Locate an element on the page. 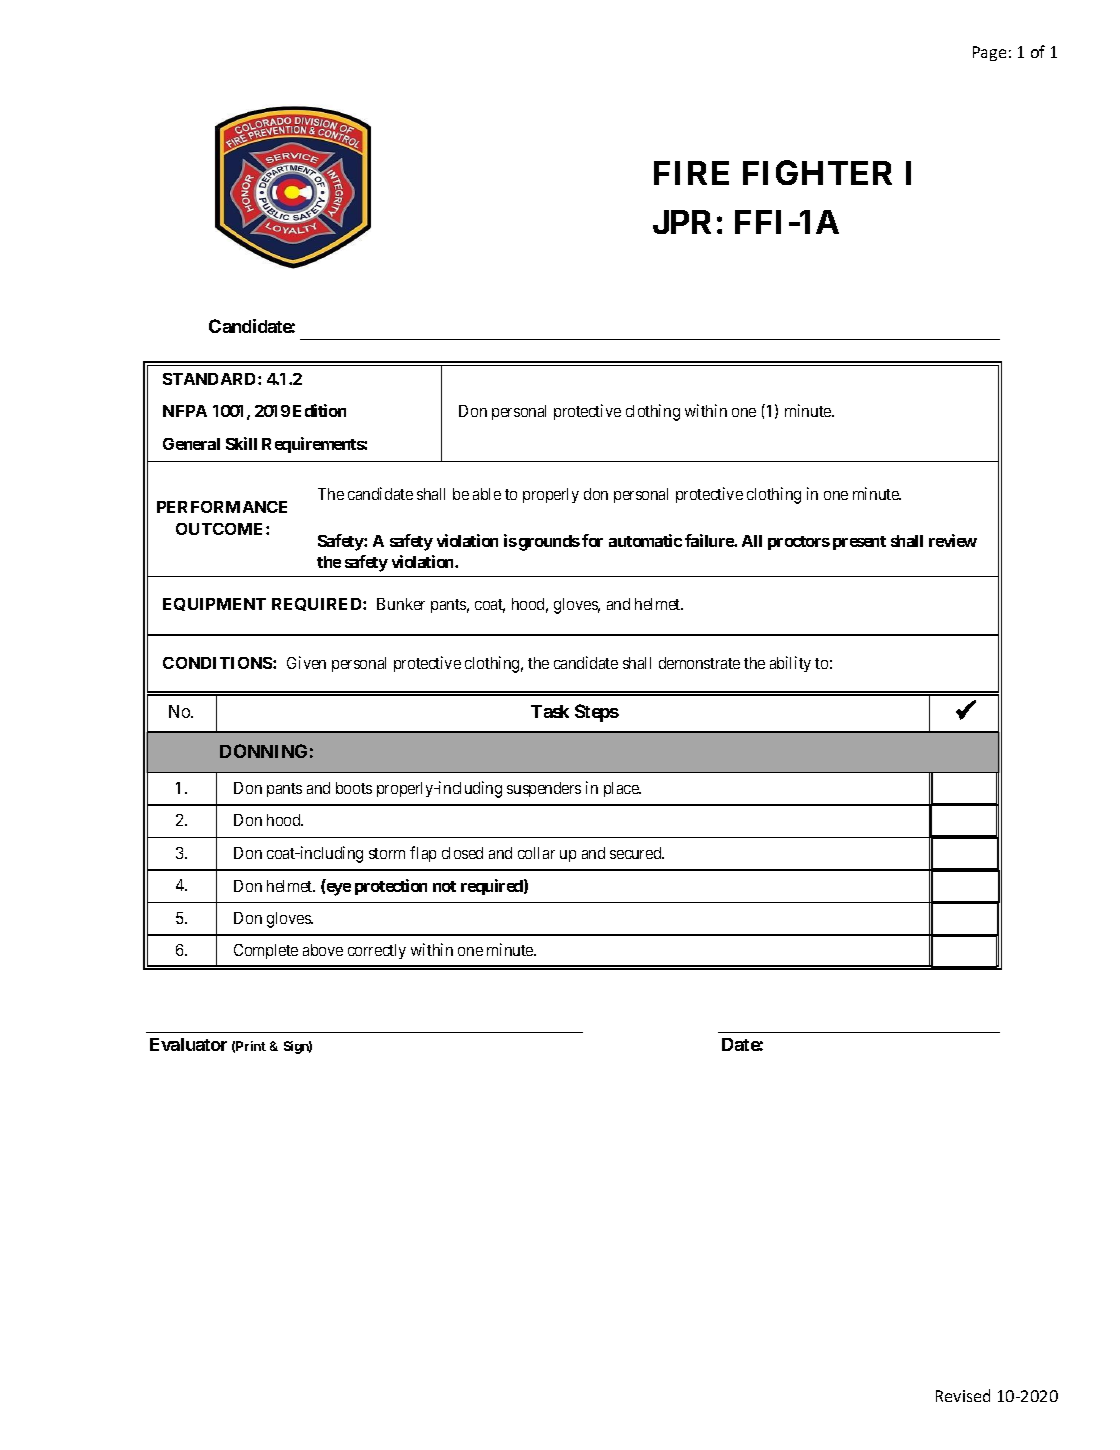 This document has width=1120, height=1450. STANDARD is located at coordinates (211, 379).
